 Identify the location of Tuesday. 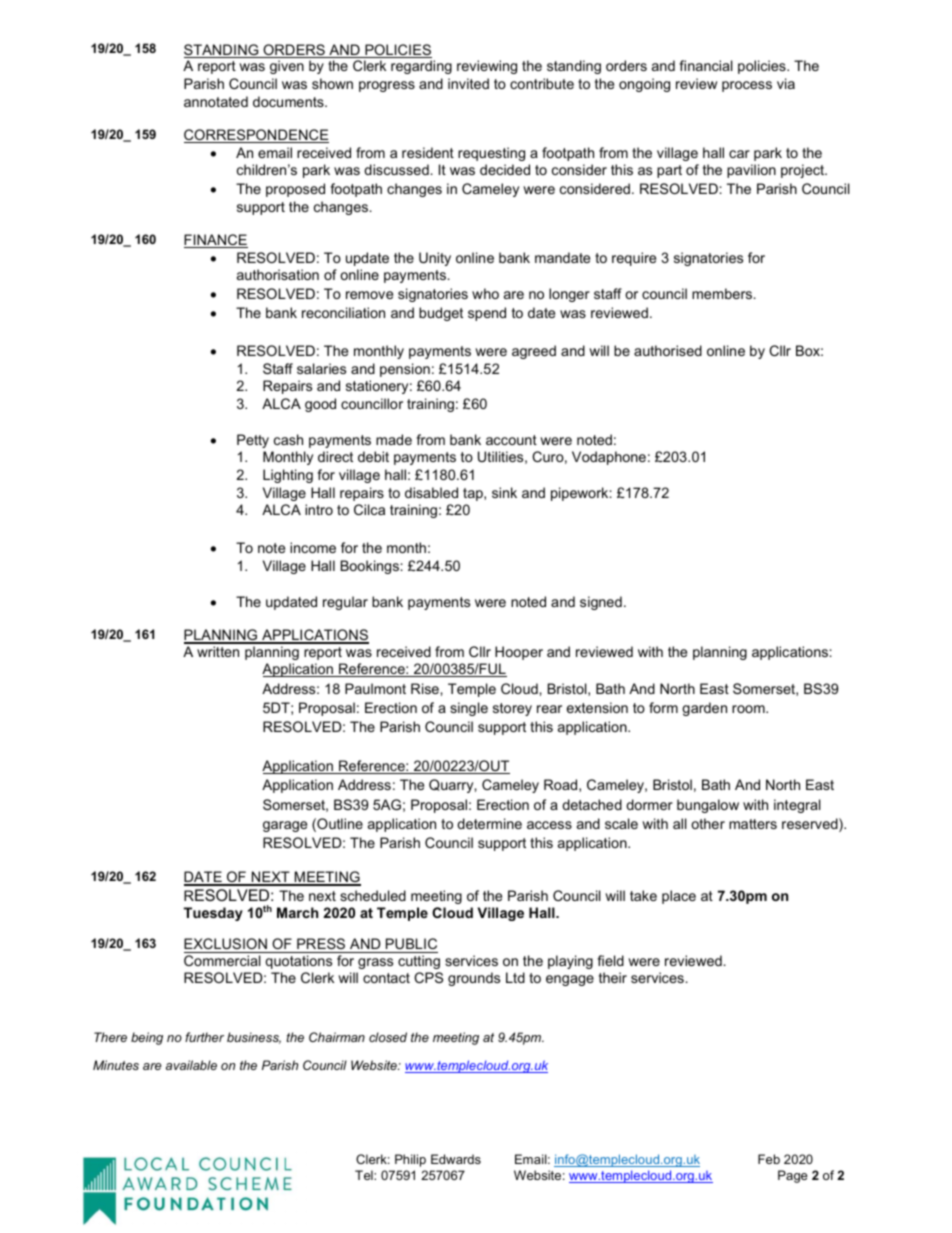
(213, 914).
